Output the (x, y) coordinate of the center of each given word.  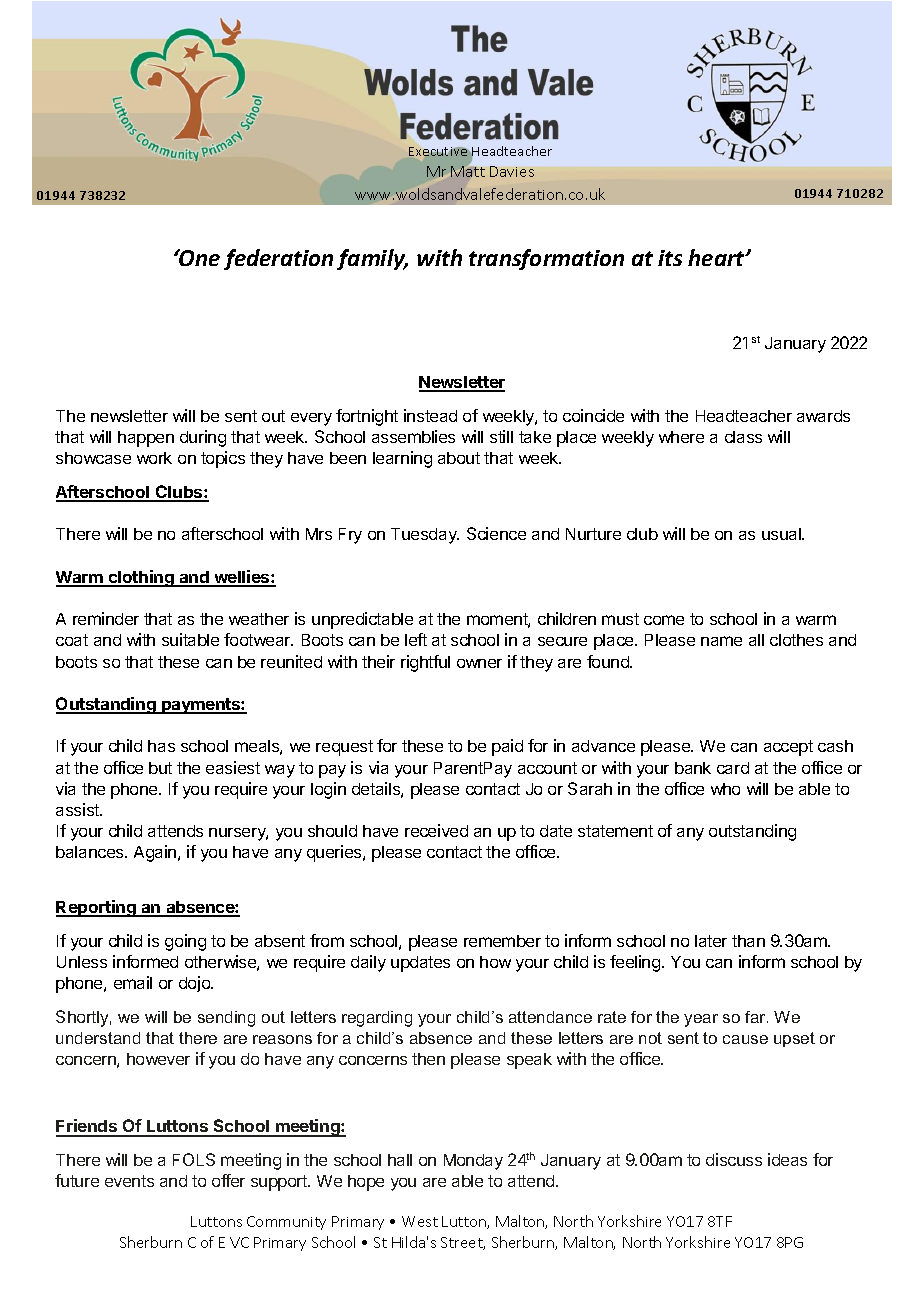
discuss (734, 1159)
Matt (469, 171)
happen (146, 439)
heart (717, 257)
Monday (473, 1162)
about (459, 458)
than (748, 941)
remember (502, 941)
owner (479, 663)
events (129, 1181)
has (161, 746)
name (721, 641)
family (372, 259)
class (743, 437)
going (185, 942)
